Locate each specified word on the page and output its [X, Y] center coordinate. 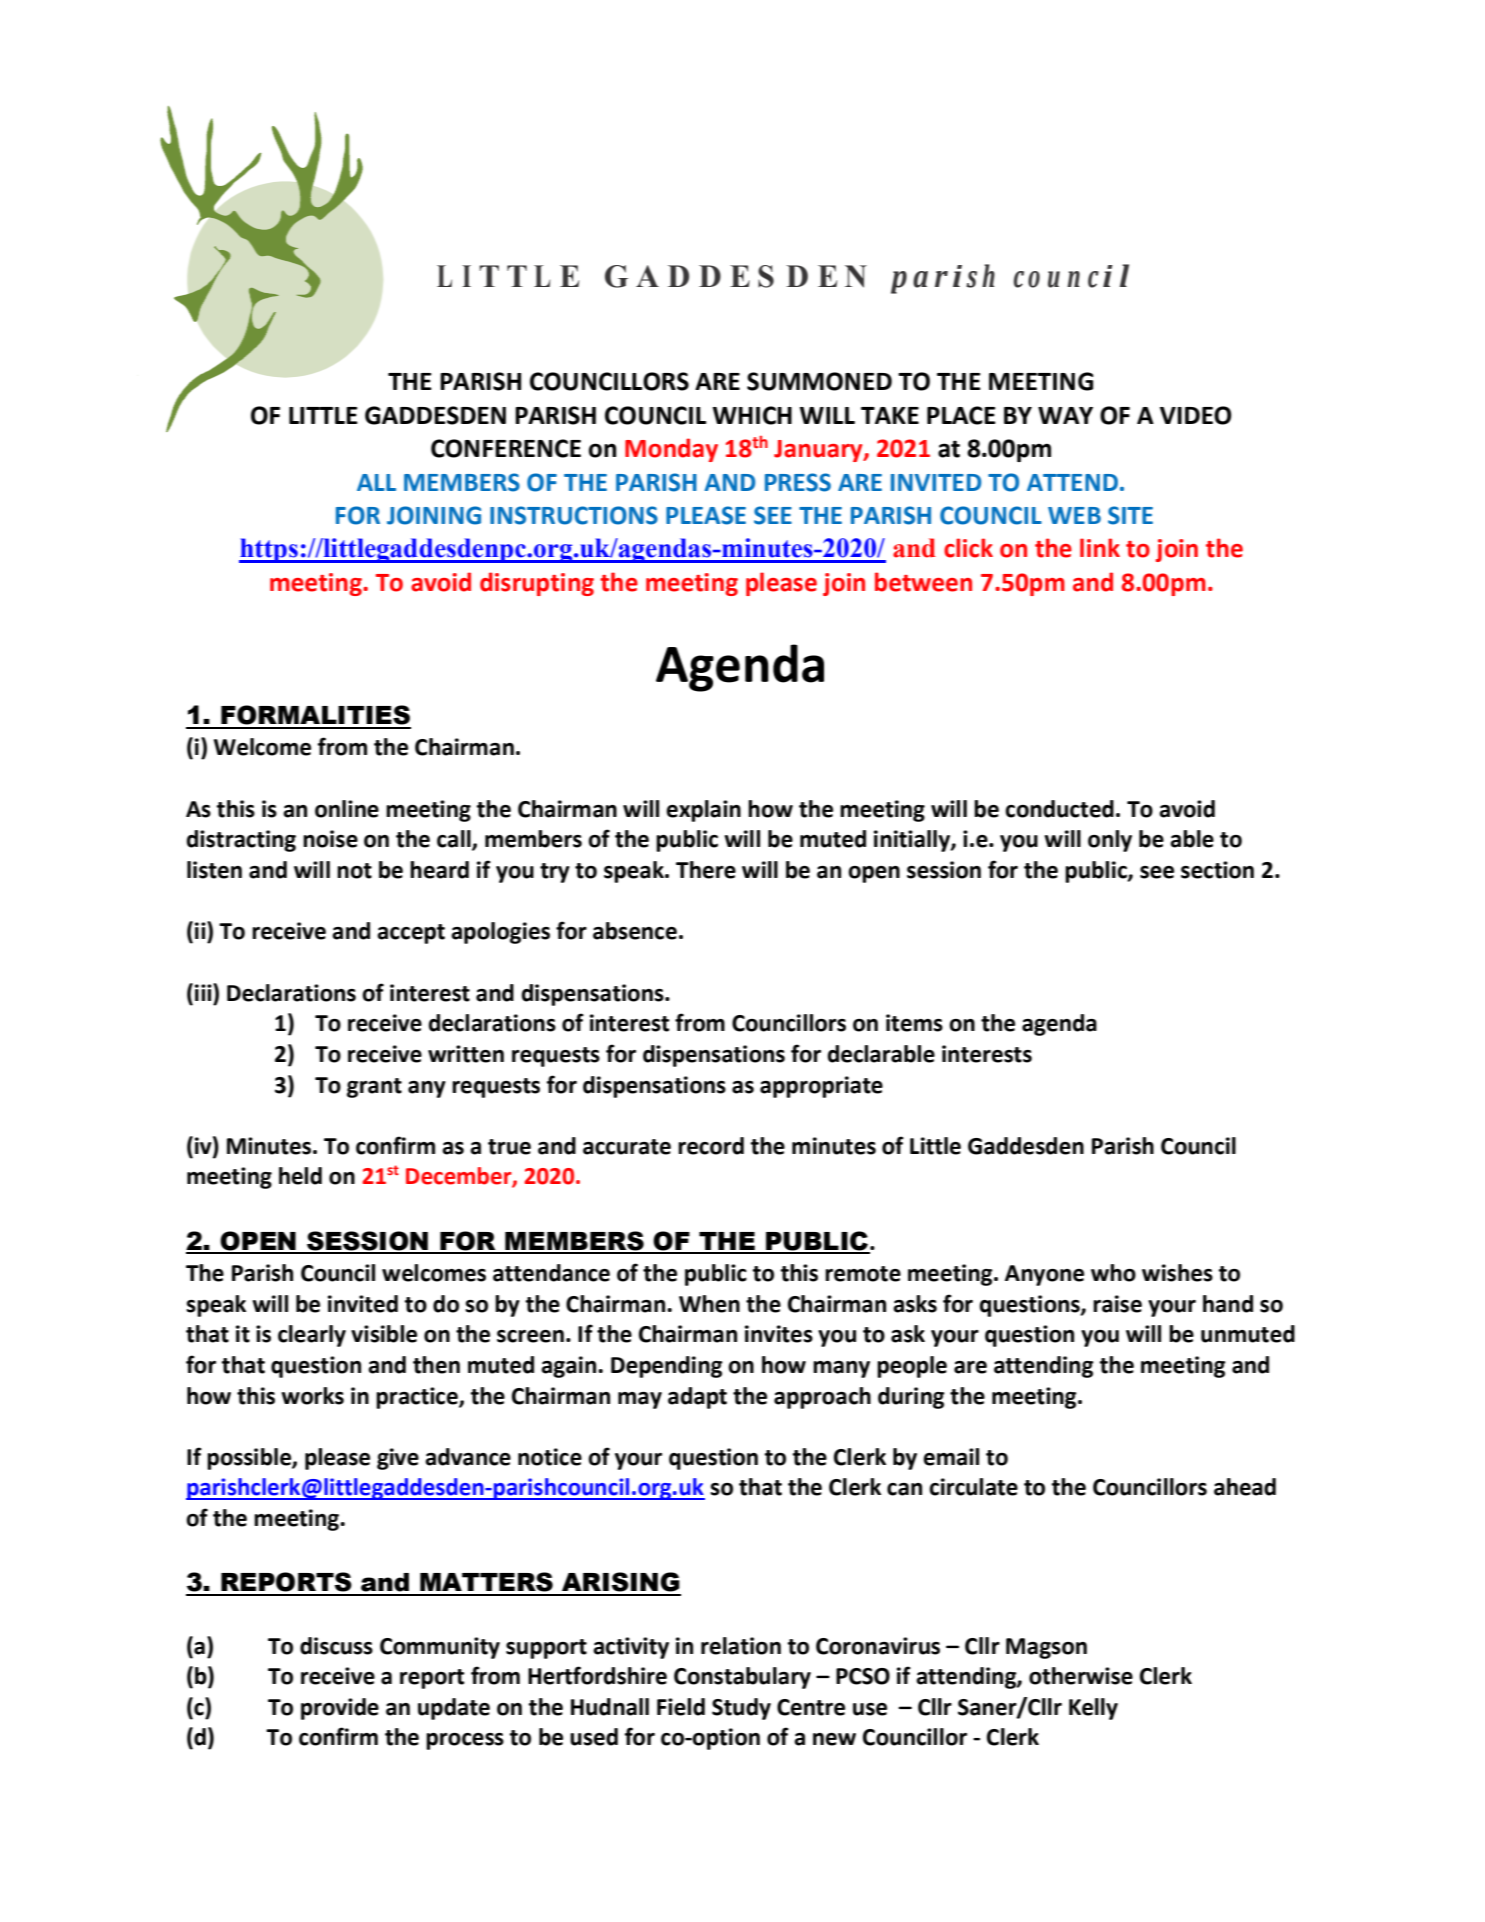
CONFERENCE [506, 448]
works [312, 1396]
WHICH [752, 415]
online [347, 809]
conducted [1059, 809]
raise [1117, 1304]
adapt [697, 1398]
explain [703, 811]
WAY [1065, 415]
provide [340, 1709]
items [914, 1023]
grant [374, 1088]
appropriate [821, 1087]
